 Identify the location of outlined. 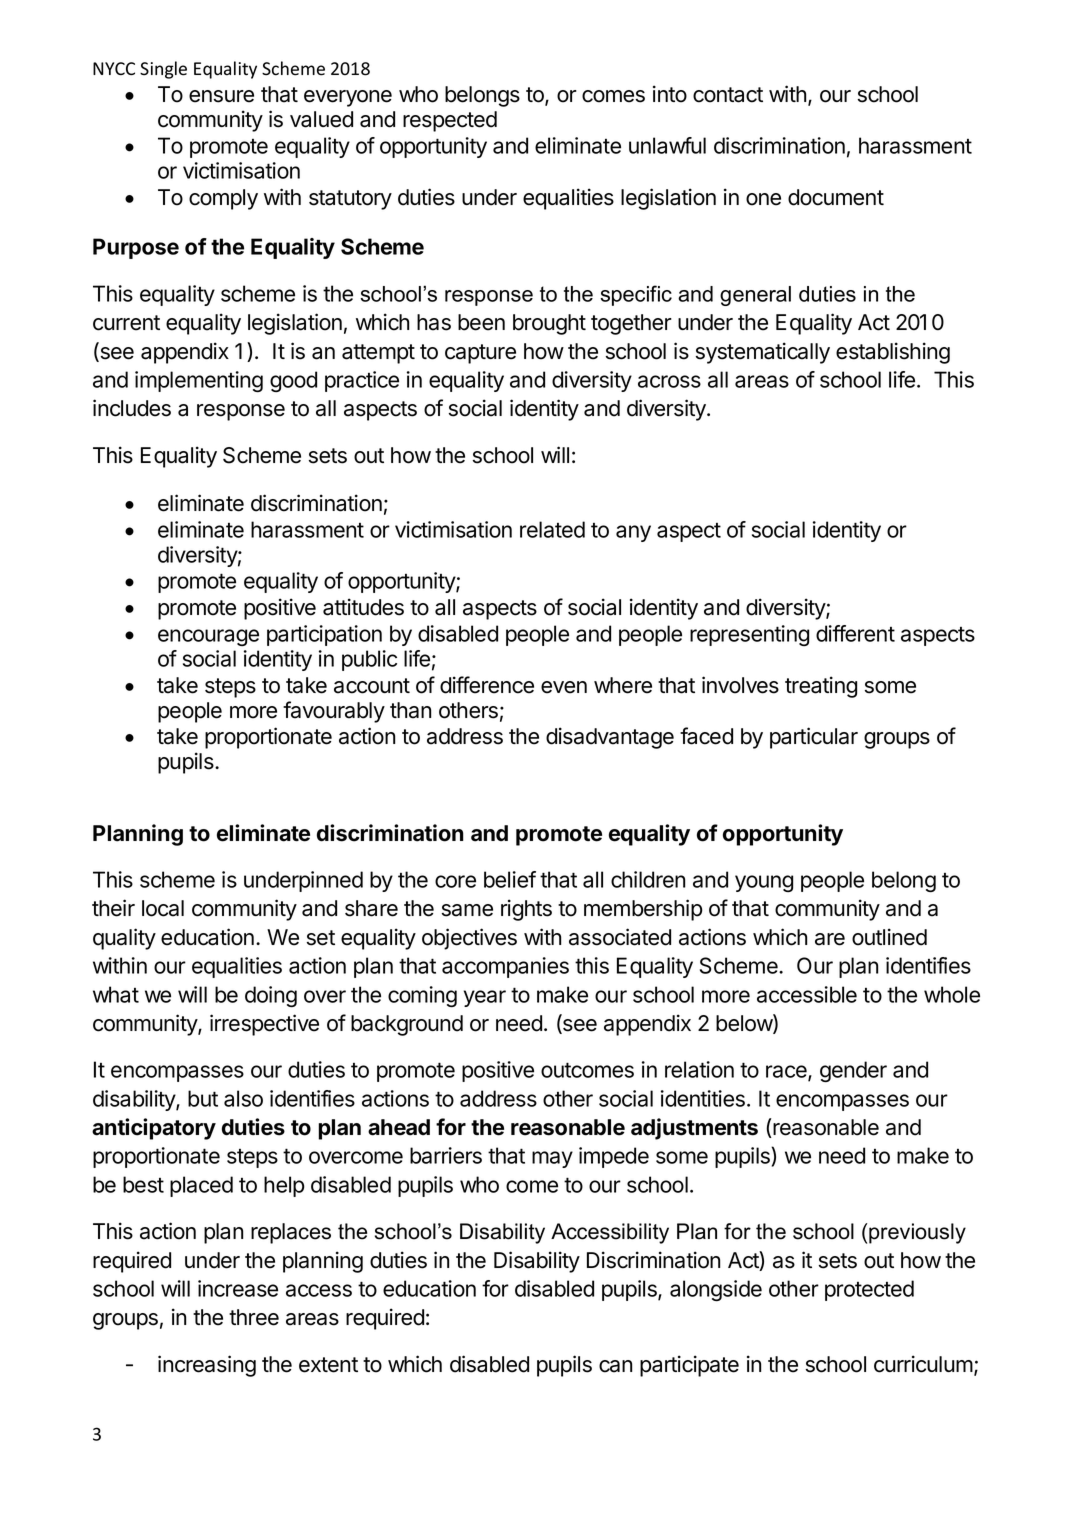
(889, 937).
